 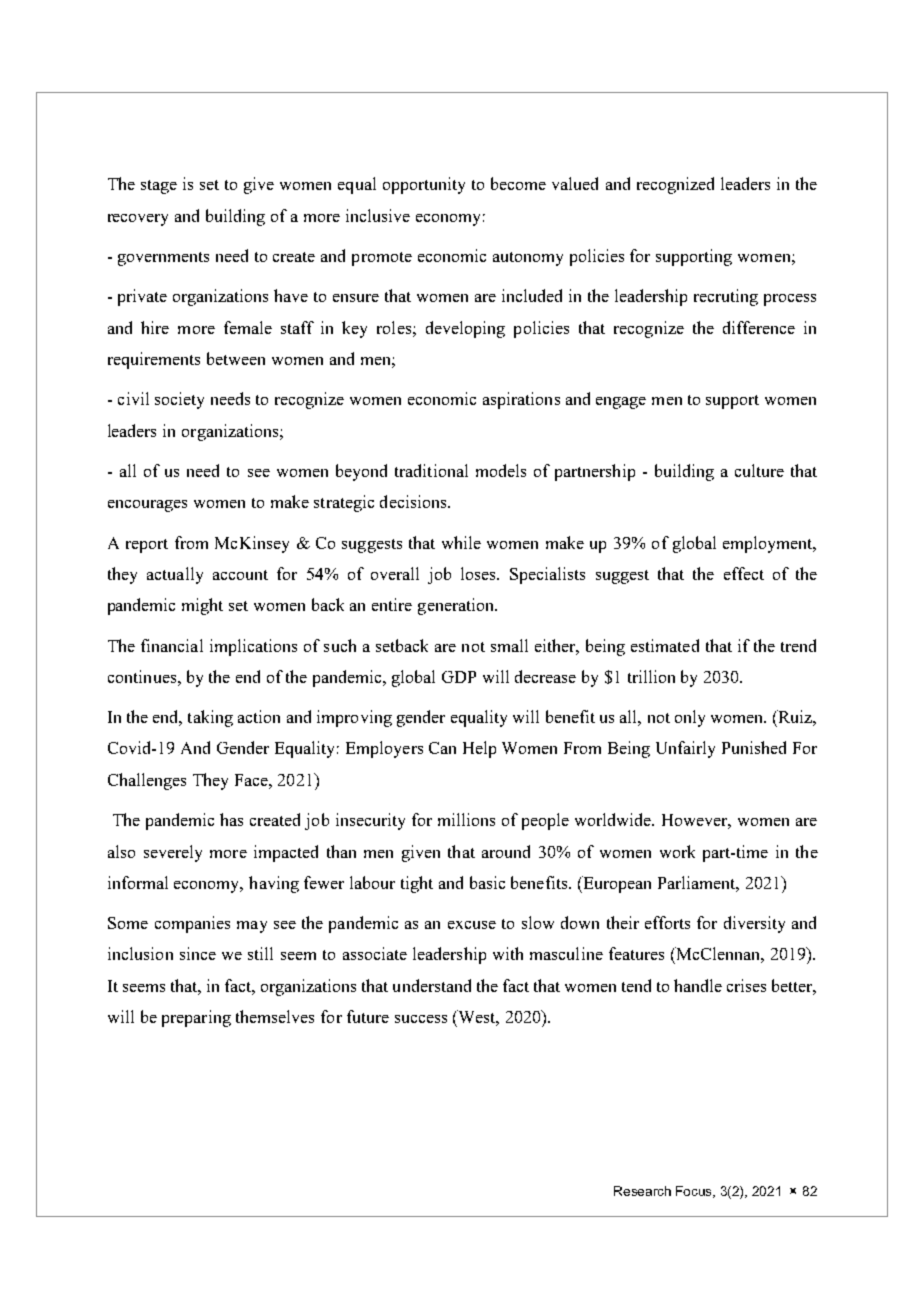 I want to click on diversity, so click(x=754, y=924).
